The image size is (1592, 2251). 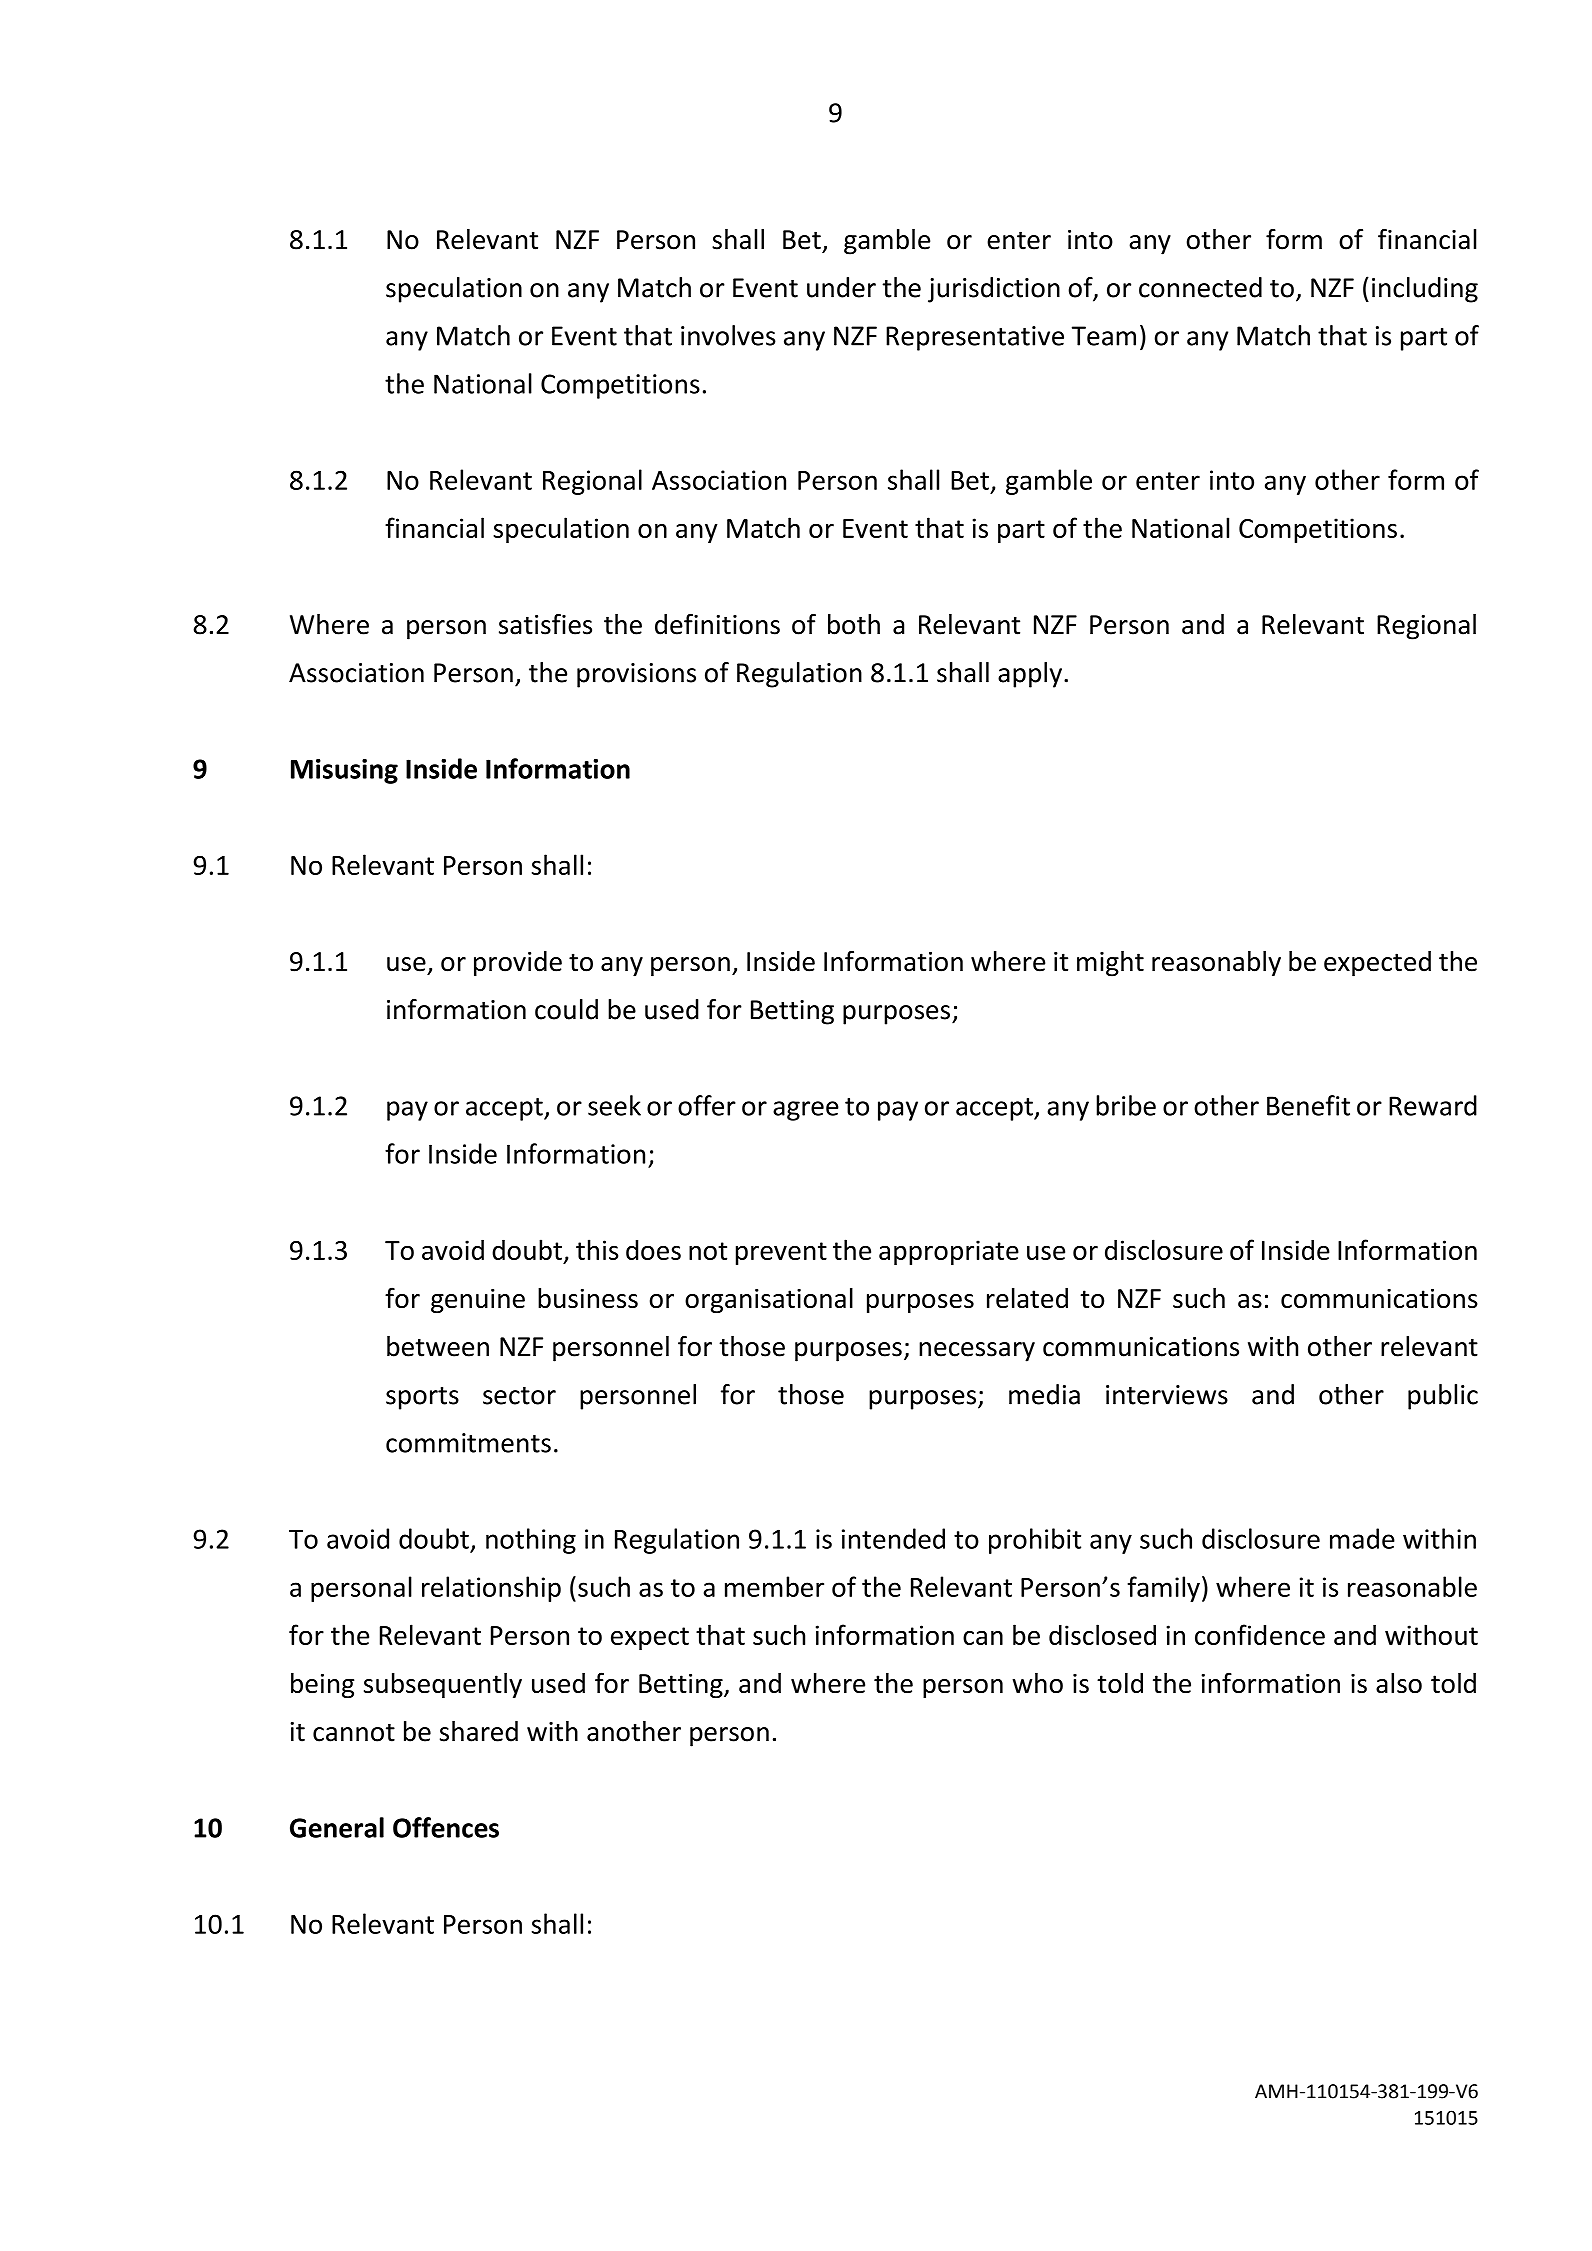 I want to click on under, so click(x=841, y=287).
